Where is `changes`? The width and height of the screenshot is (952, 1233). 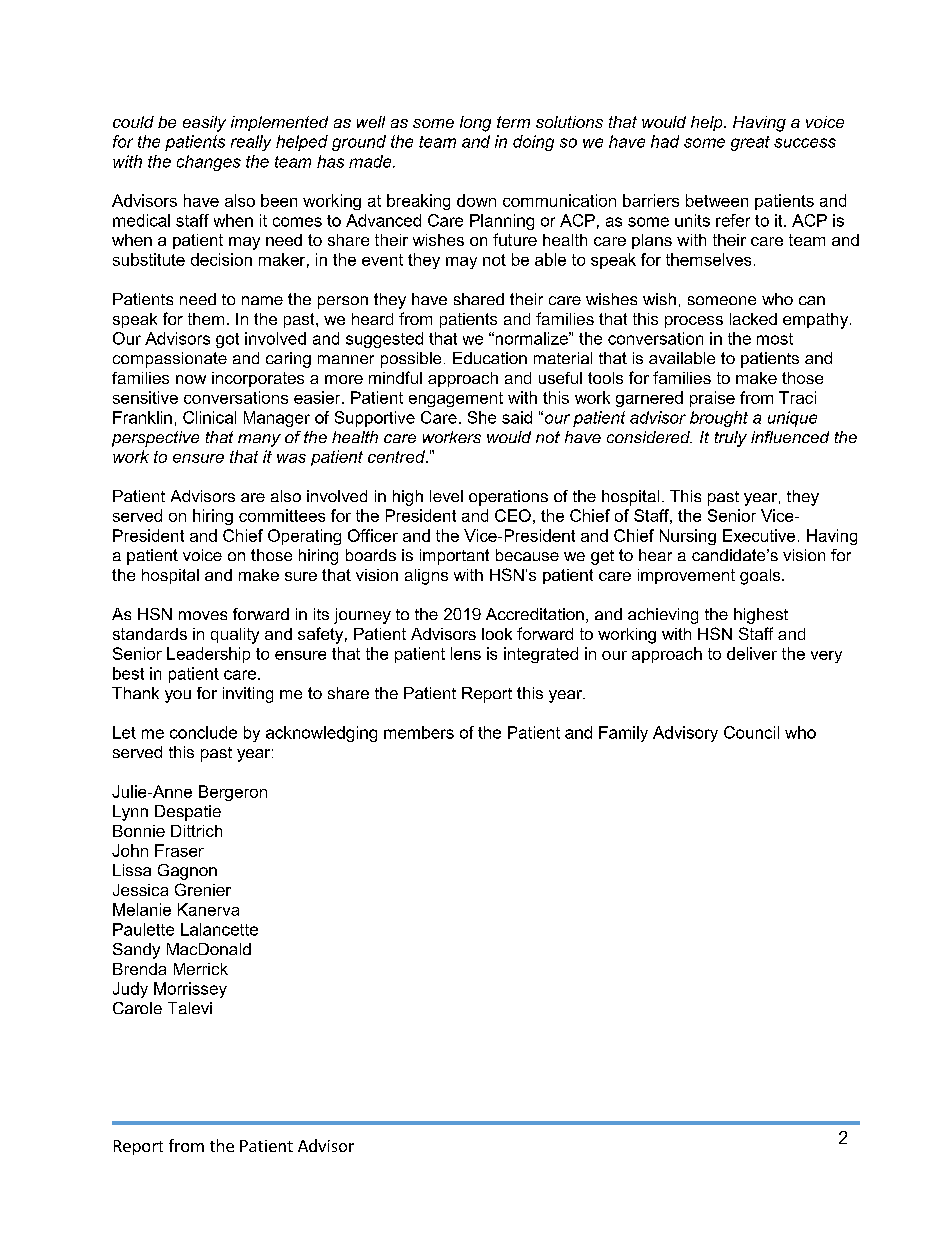 changes is located at coordinates (209, 163).
